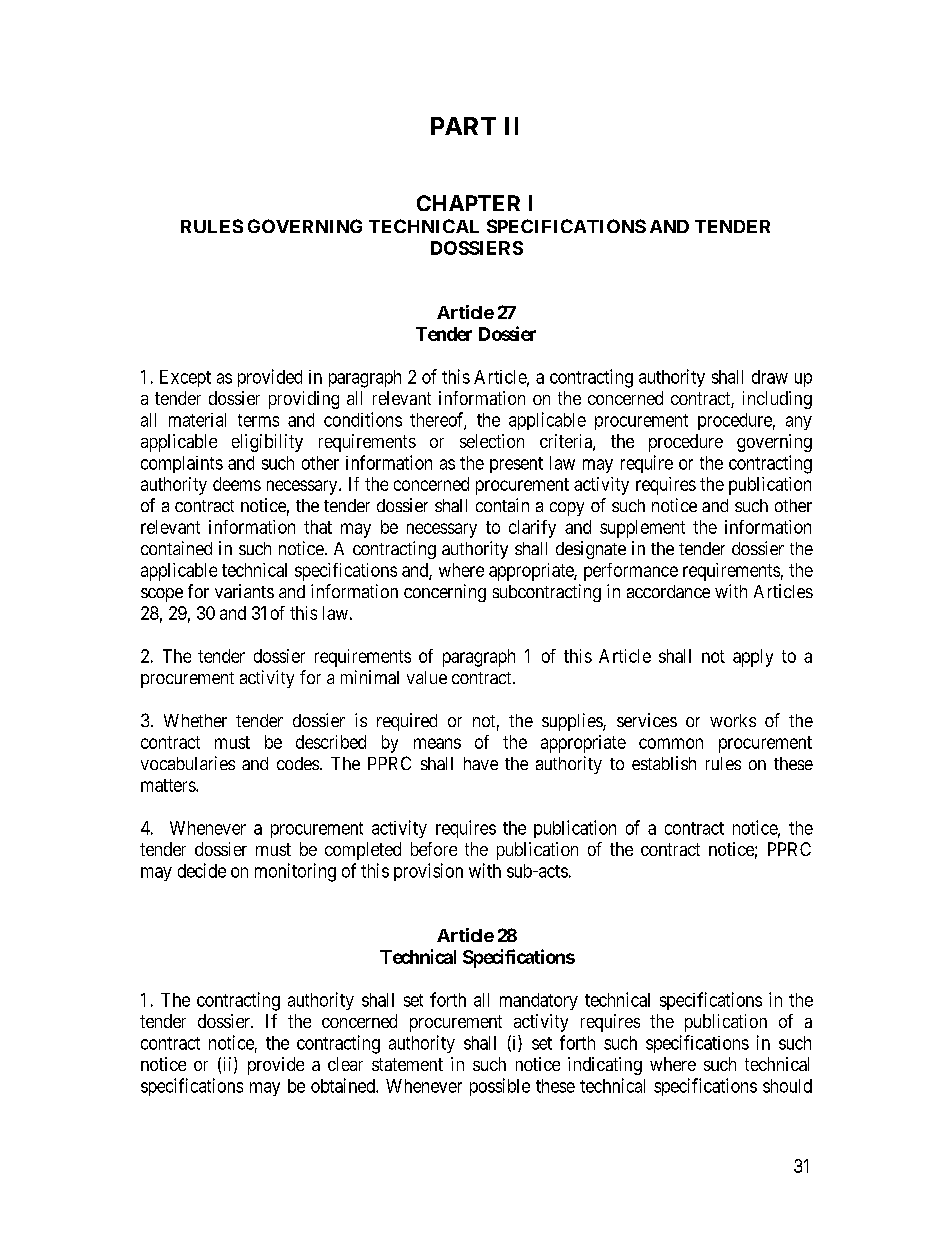 Image resolution: width=952 pixels, height=1233 pixels. What do you see at coordinates (787, 1086) in the screenshot?
I see `should` at bounding box center [787, 1086].
